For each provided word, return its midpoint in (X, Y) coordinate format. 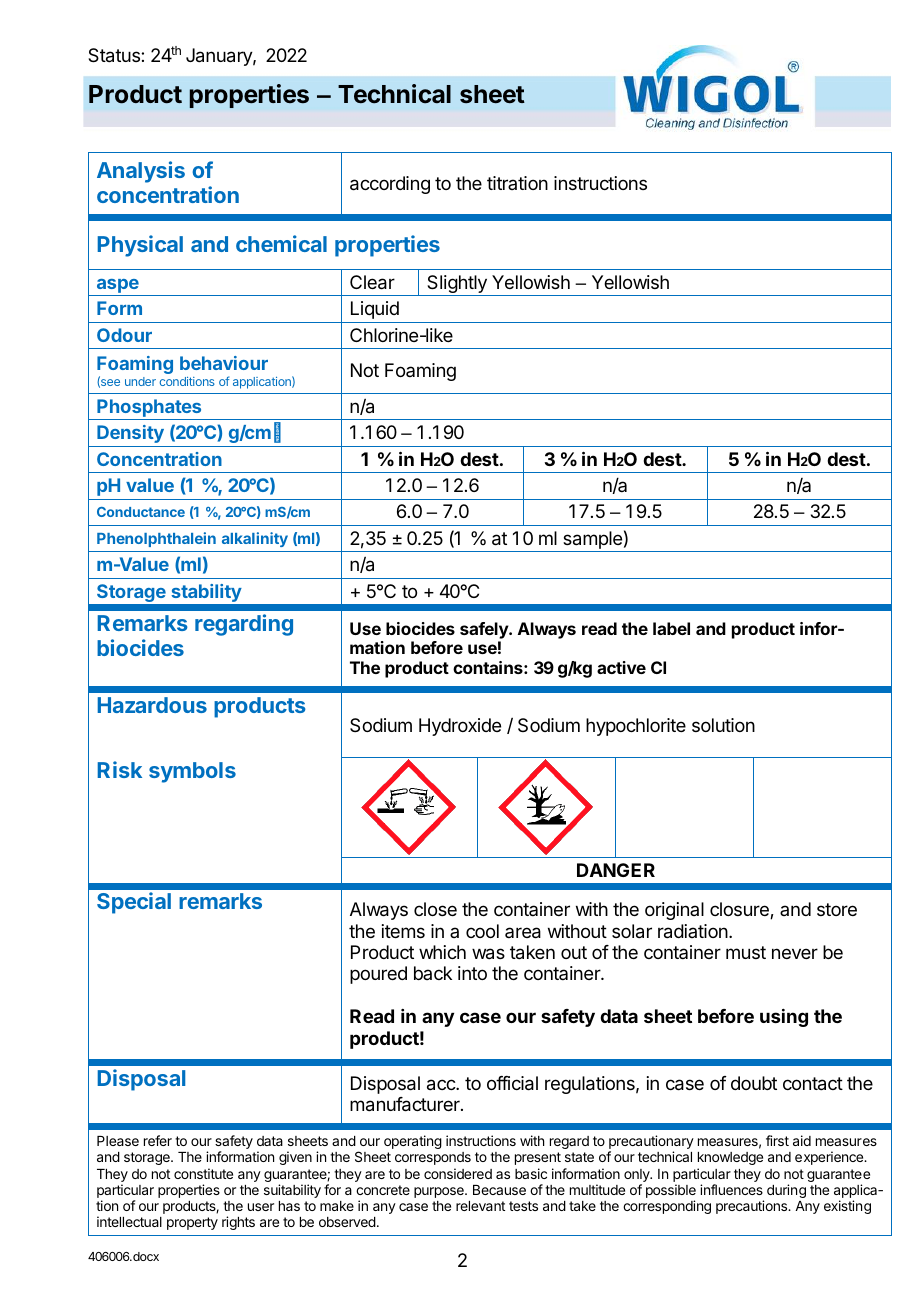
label (671, 628)
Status (115, 55)
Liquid (375, 310)
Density (130, 434)
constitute (203, 1173)
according (390, 185)
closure (740, 910)
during (786, 1191)
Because (499, 1190)
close (435, 909)
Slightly (457, 285)
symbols (192, 772)
